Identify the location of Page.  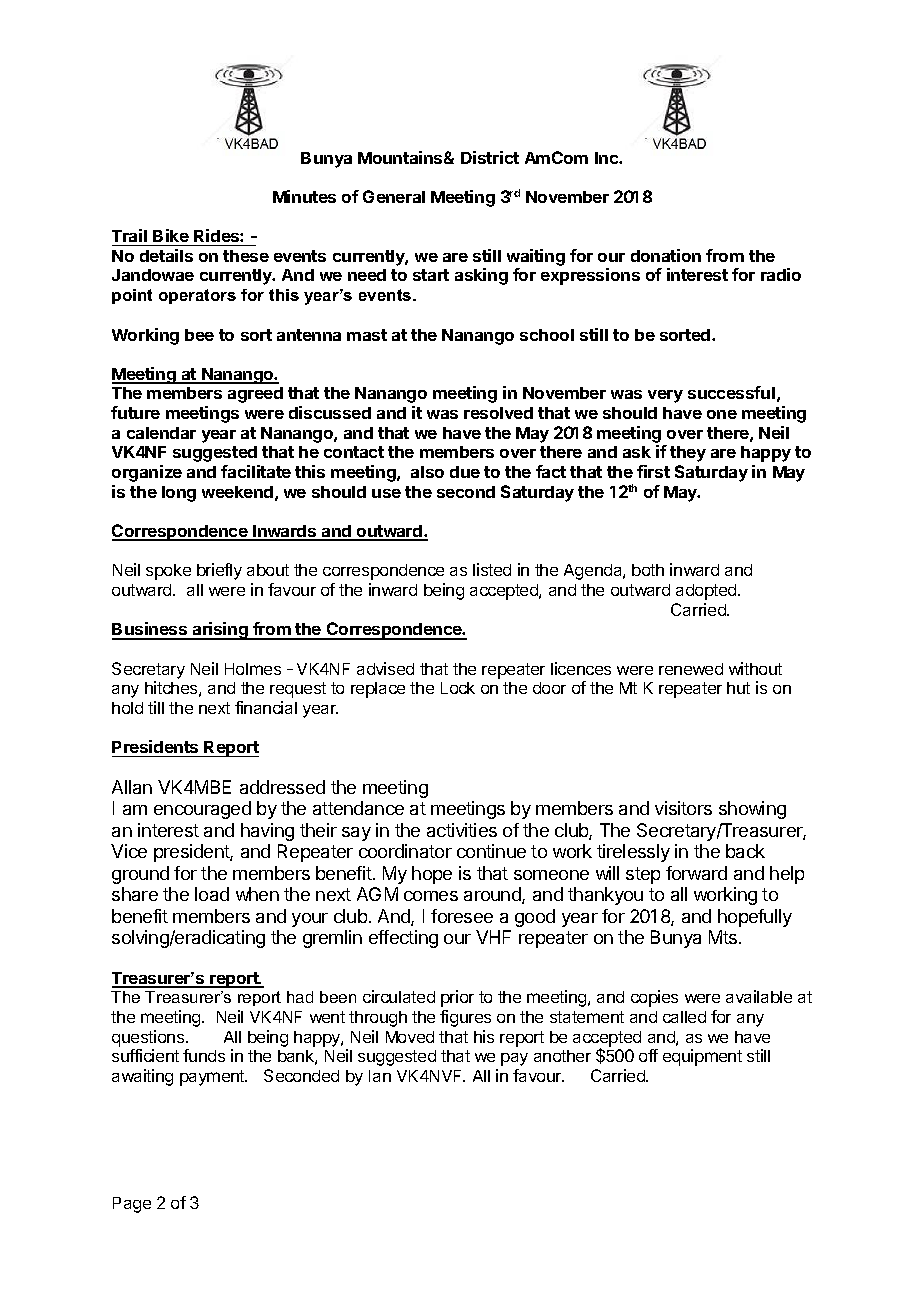
(132, 1205).
